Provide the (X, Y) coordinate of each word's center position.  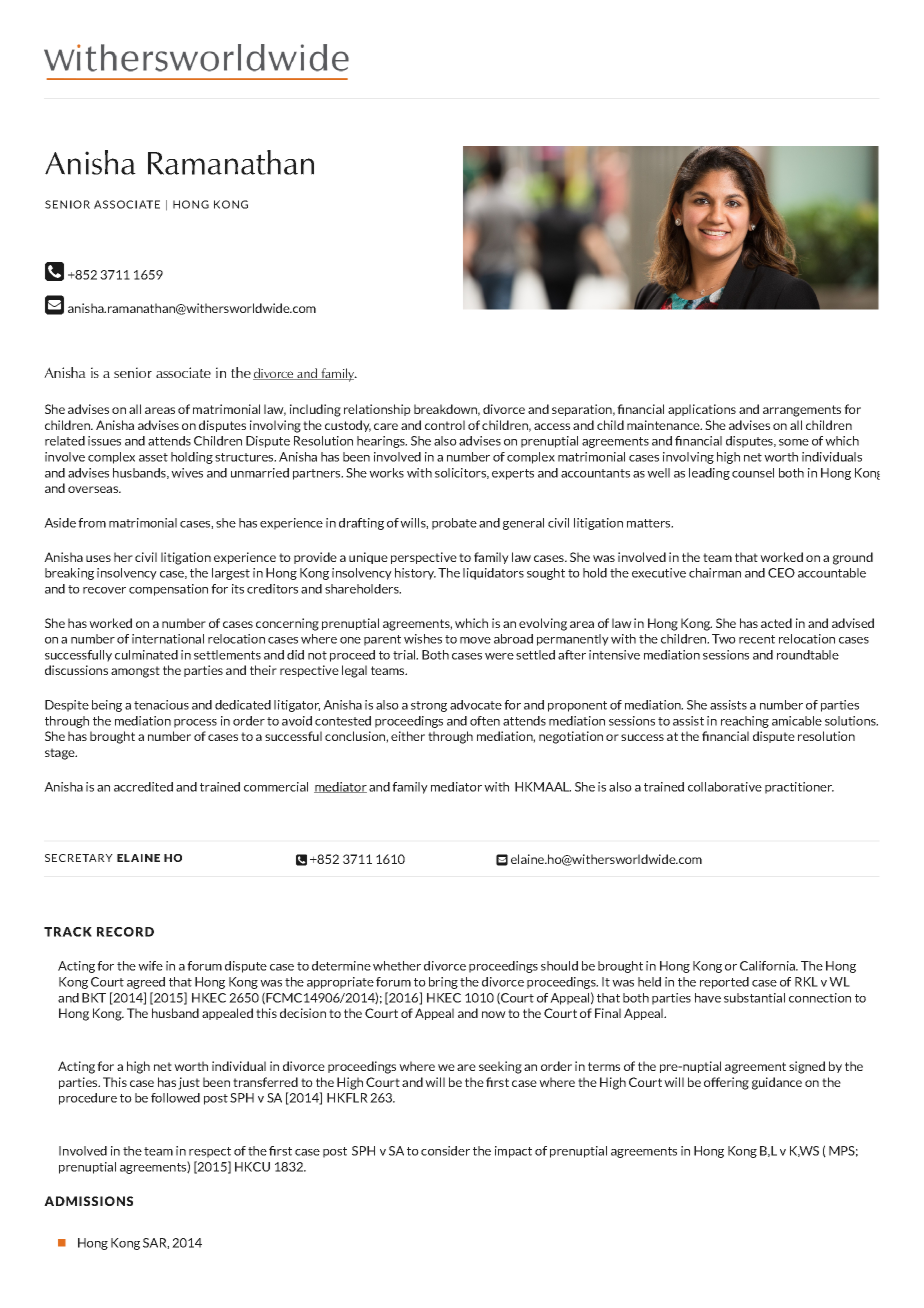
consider (445, 1151)
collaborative (725, 787)
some (794, 442)
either (408, 736)
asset (153, 457)
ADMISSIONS (88, 1201)
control (445, 425)
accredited (143, 787)
